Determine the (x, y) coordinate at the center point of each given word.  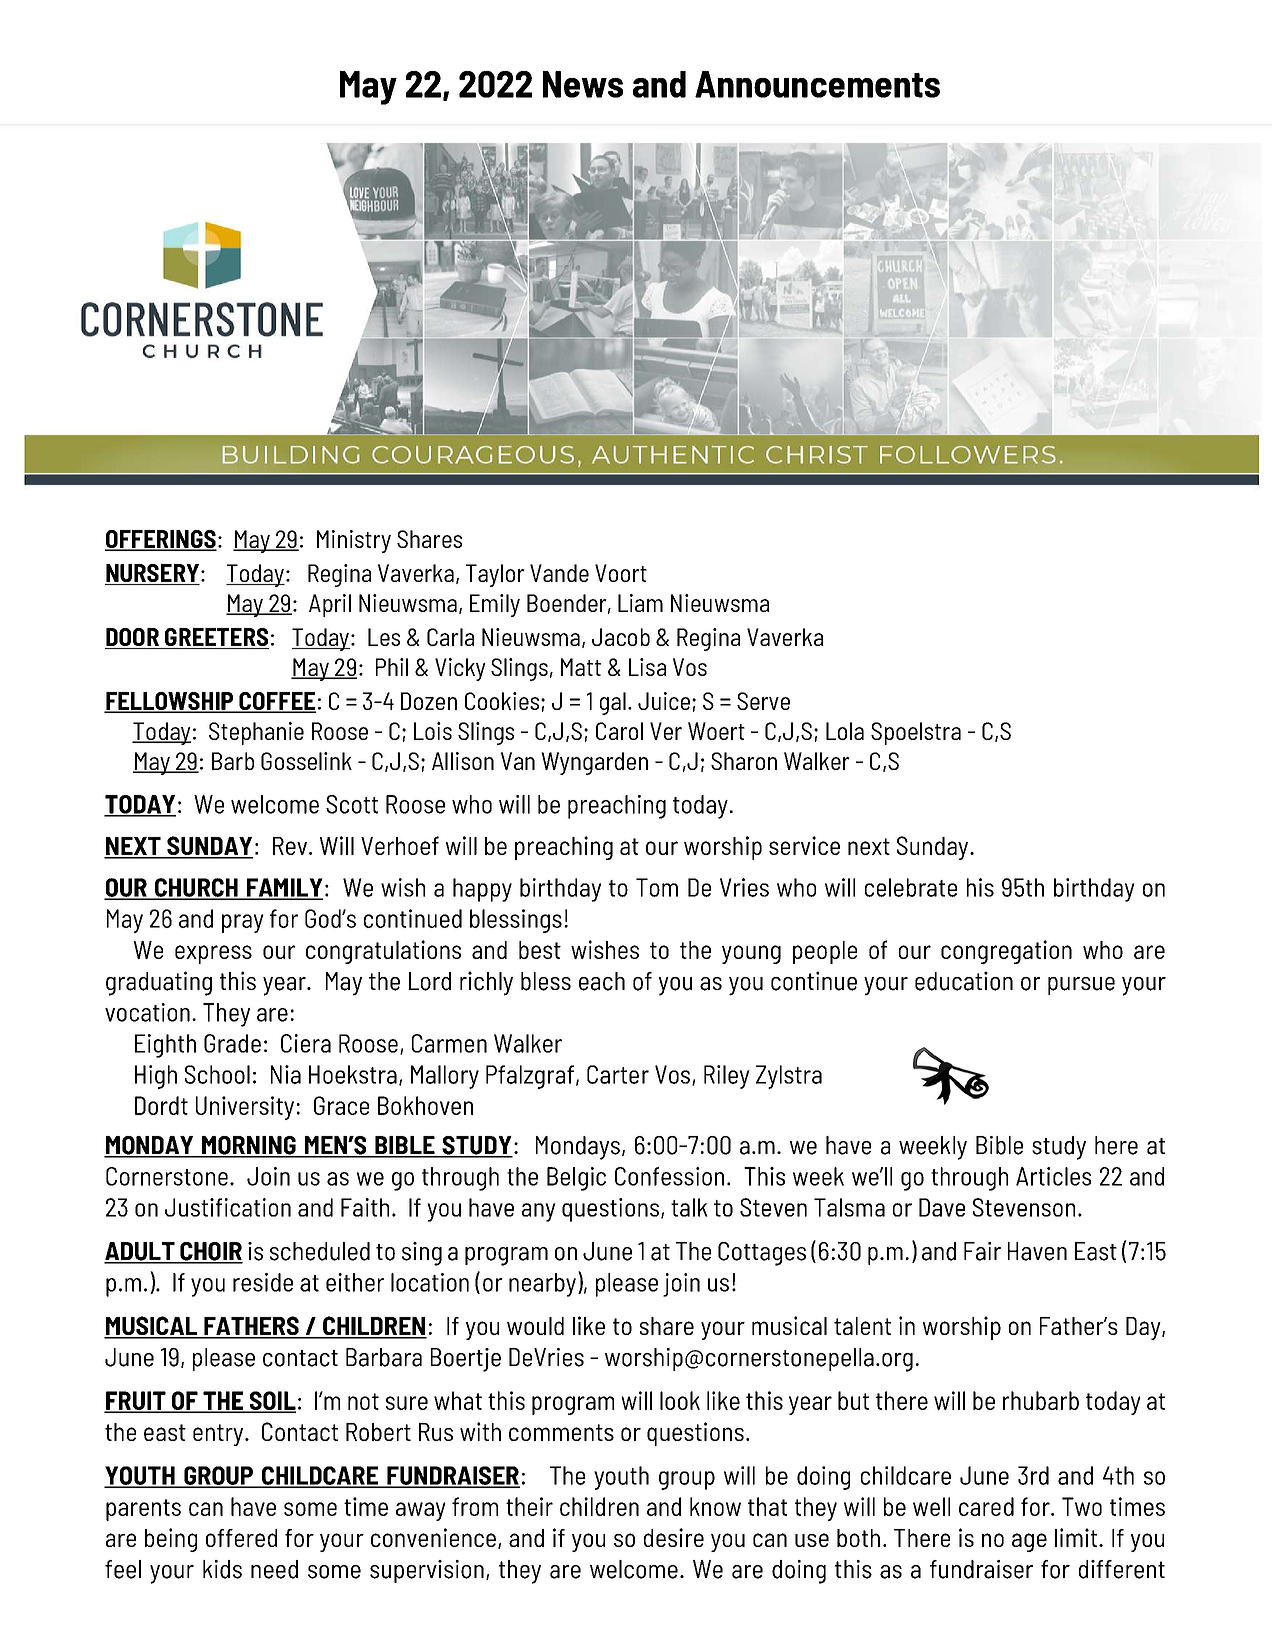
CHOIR (210, 1252)
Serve (763, 701)
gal (613, 703)
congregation (1006, 952)
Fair (982, 1251)
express (213, 954)
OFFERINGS (161, 540)
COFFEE (276, 702)
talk (689, 1207)
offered (241, 1538)
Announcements (817, 84)
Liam (640, 603)
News (583, 84)
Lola (845, 731)
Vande (559, 573)
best (540, 950)
